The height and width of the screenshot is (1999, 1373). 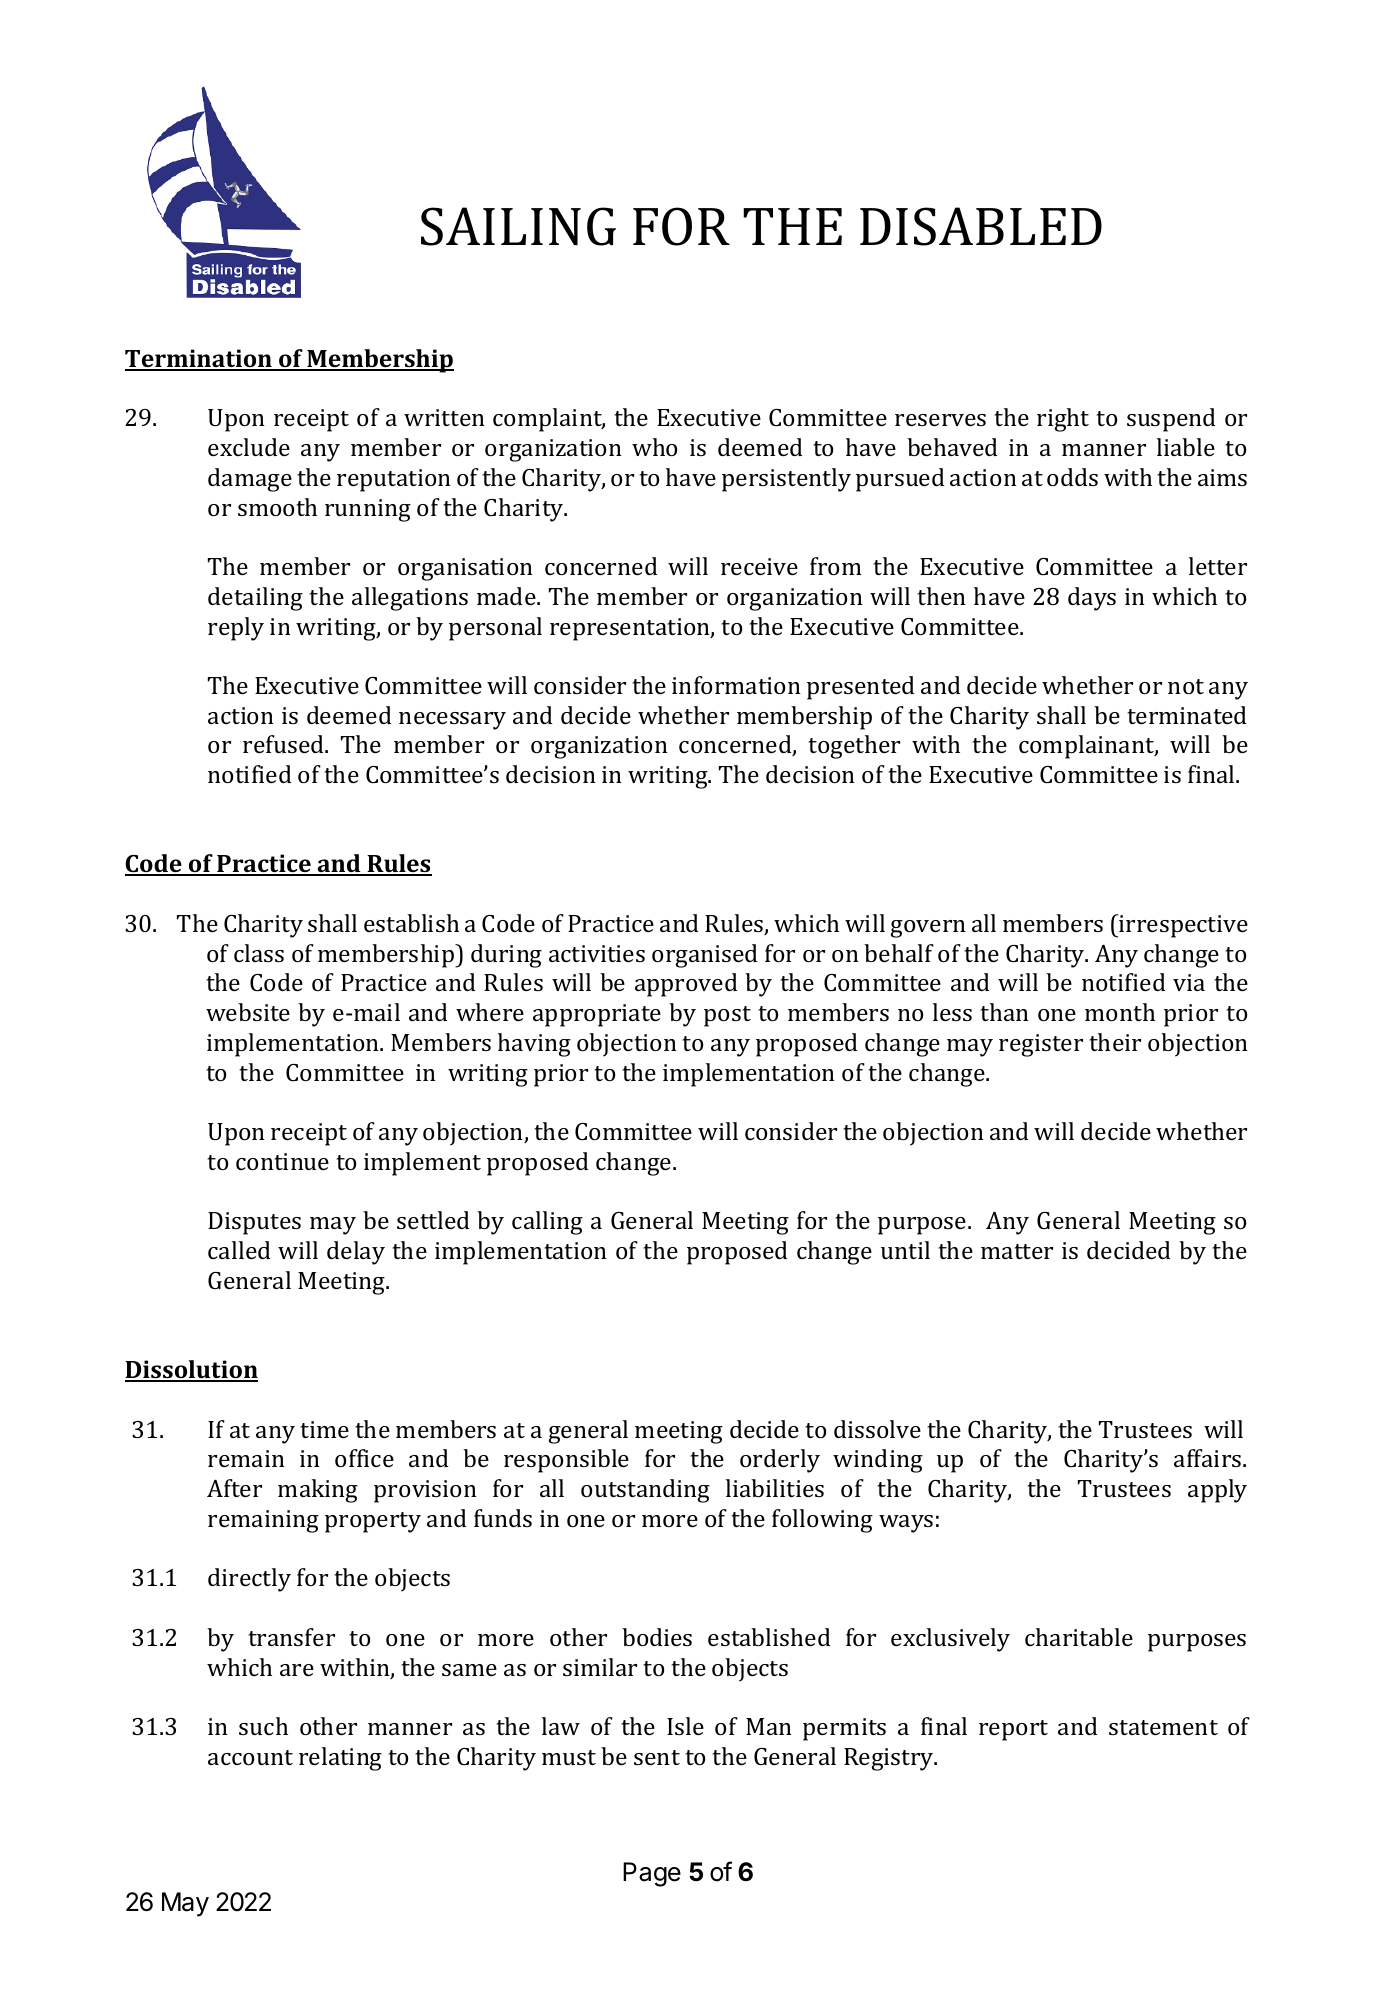 What do you see at coordinates (236, 629) in the screenshot?
I see `reply` at bounding box center [236, 629].
